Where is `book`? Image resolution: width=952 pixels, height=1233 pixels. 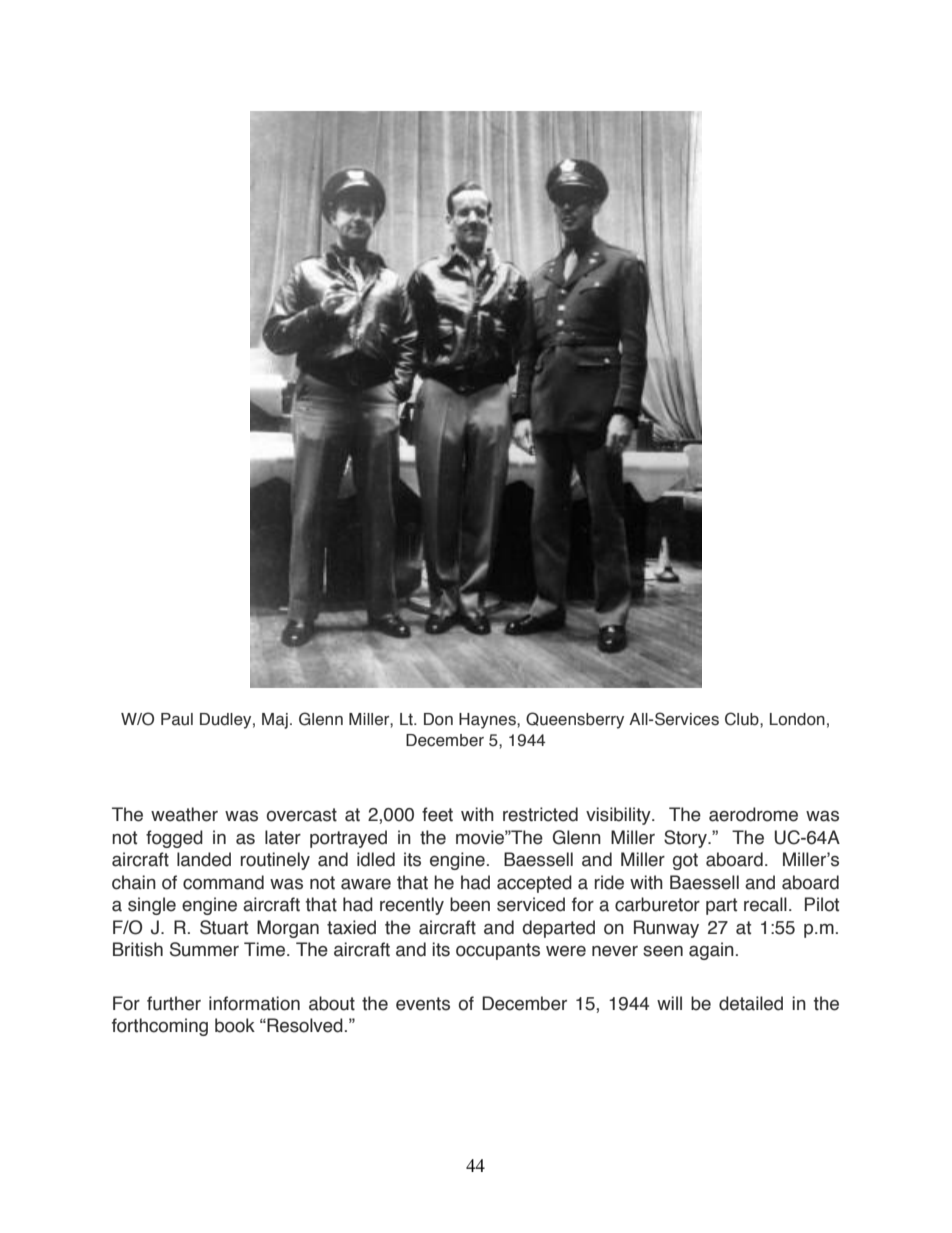 book is located at coordinates (235, 1025).
